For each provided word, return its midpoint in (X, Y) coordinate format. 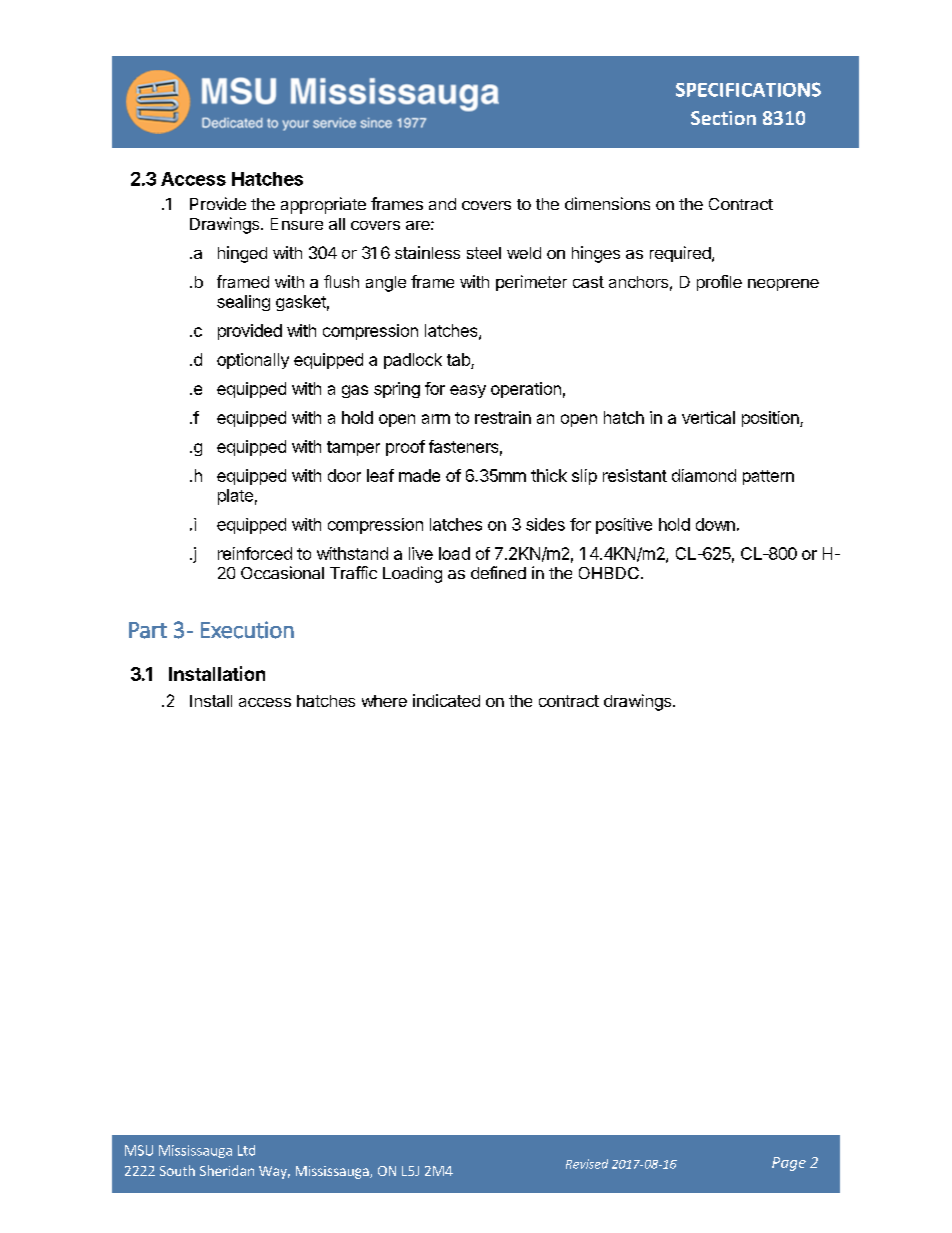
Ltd (246, 1150)
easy (468, 391)
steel (484, 253)
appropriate (323, 205)
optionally (253, 361)
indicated (446, 700)
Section (723, 118)
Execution (247, 630)
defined (498, 572)
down (715, 524)
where (384, 701)
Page (789, 1164)
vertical (708, 417)
